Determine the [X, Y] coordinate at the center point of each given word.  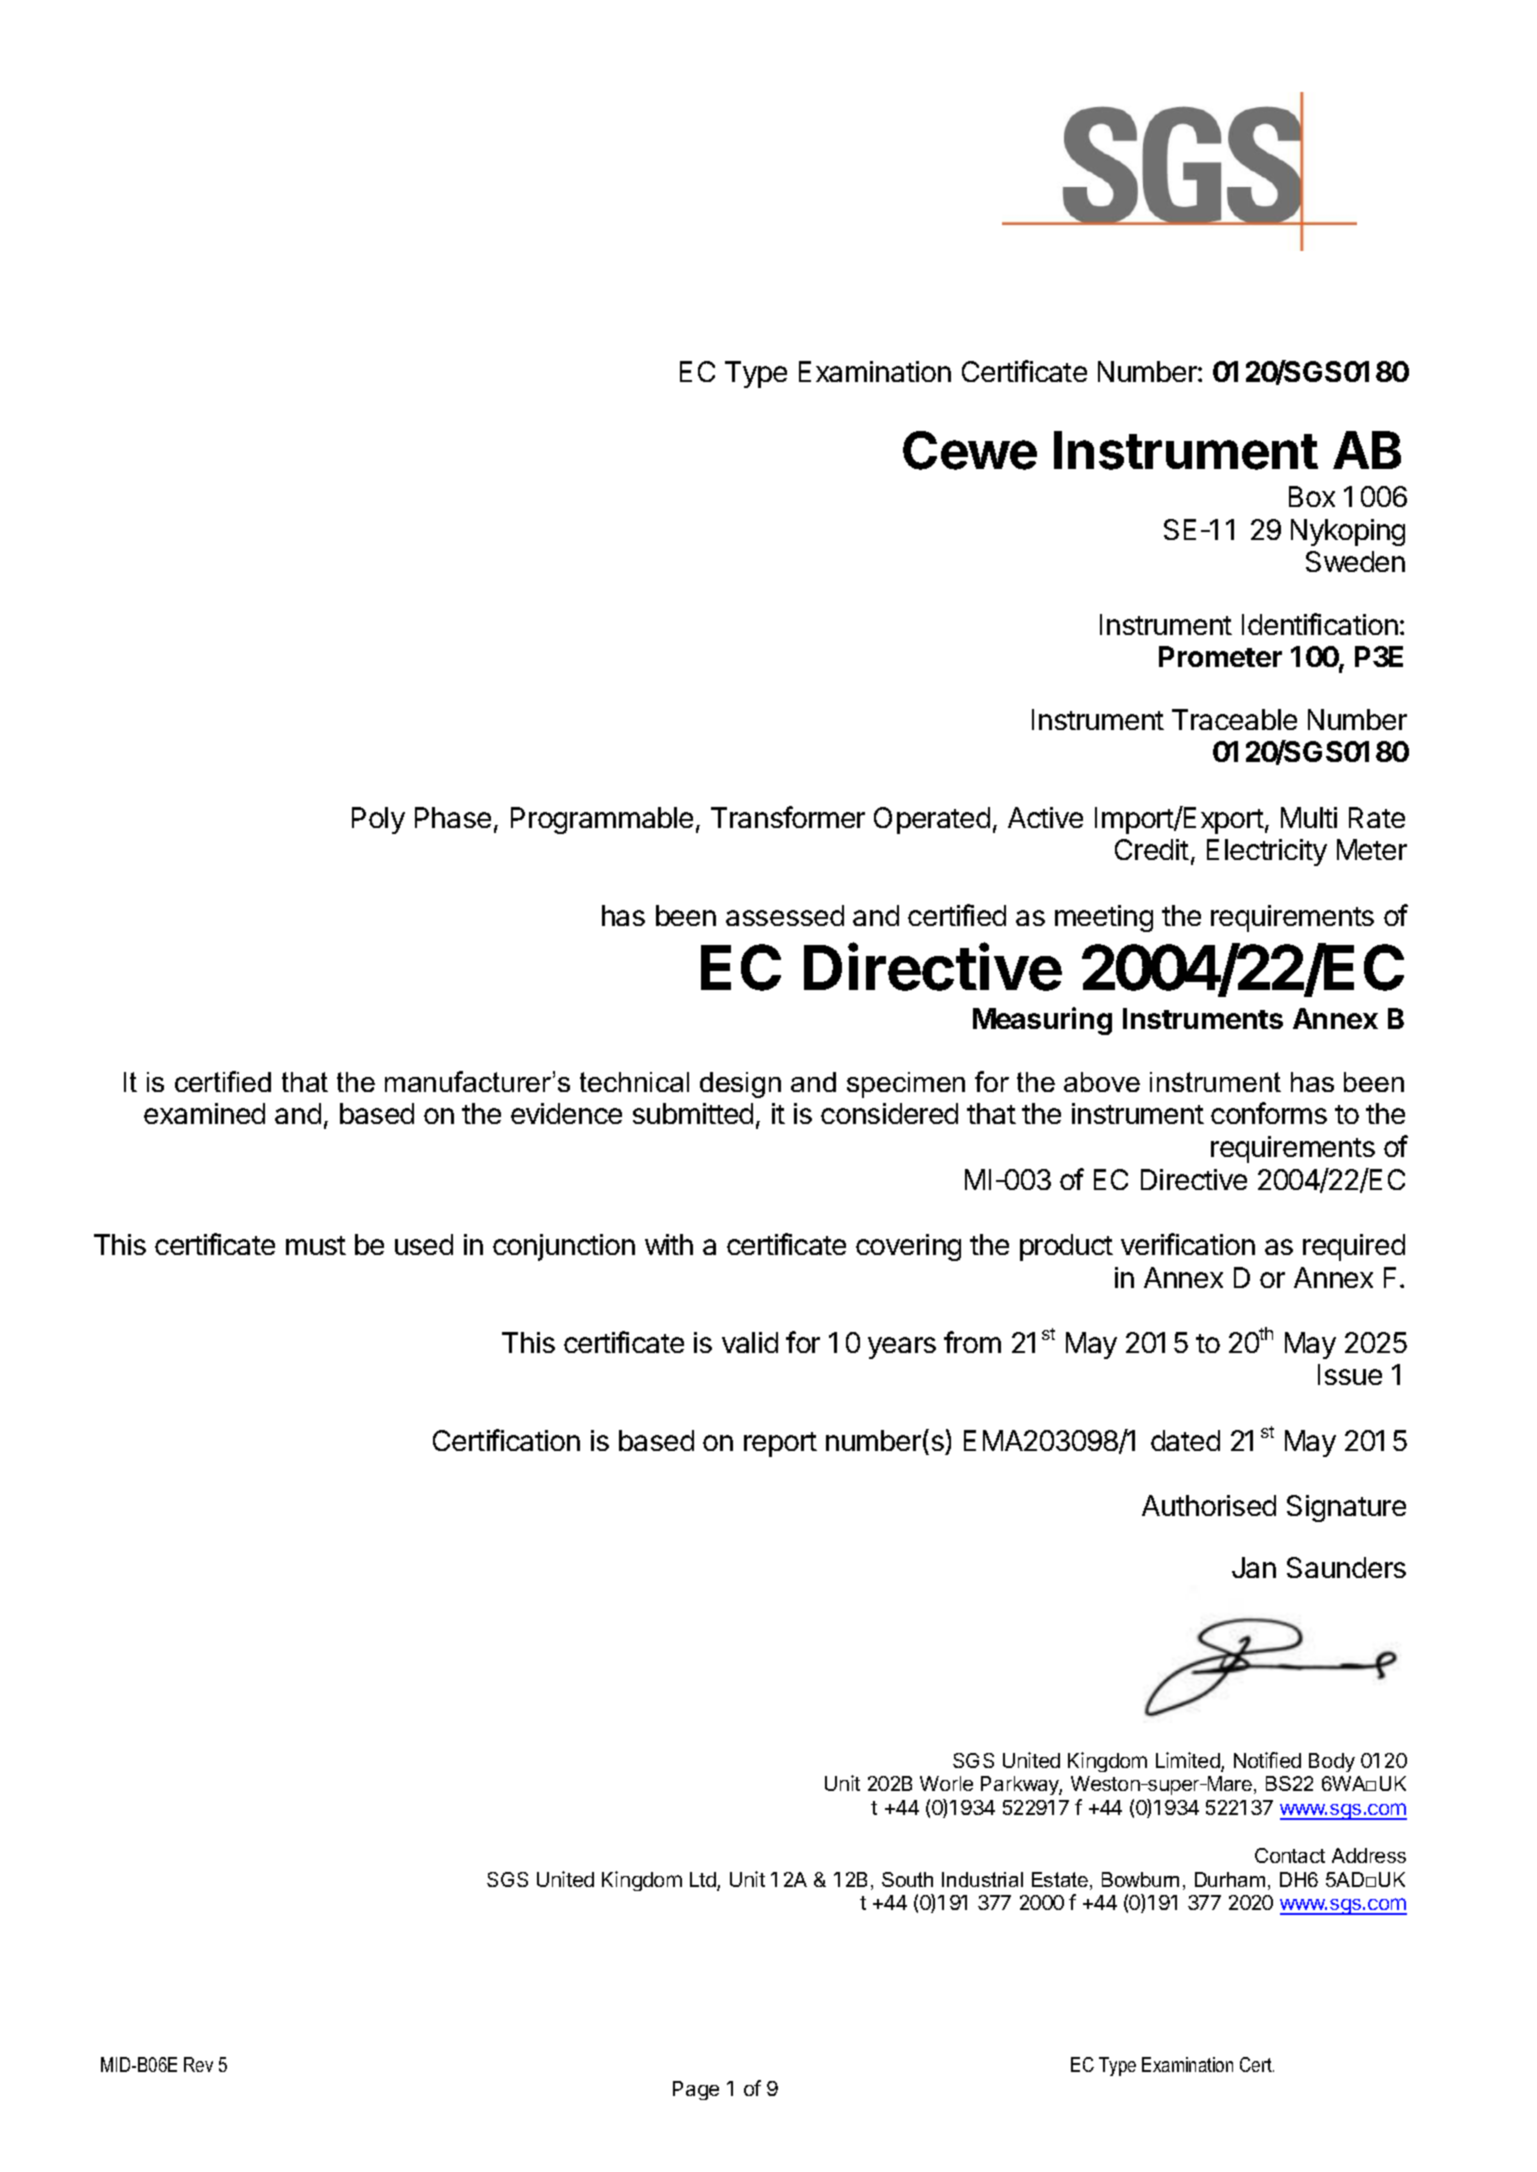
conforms [1269, 1113]
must [316, 1245]
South [907, 1879]
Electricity [1267, 852]
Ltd [704, 1881]
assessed [785, 915]
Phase [453, 817]
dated [1185, 1440]
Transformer [788, 817]
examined [204, 1113]
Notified [1267, 1760]
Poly [378, 820]
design [740, 1085]
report [780, 1444]
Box [1312, 496]
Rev [198, 2064]
